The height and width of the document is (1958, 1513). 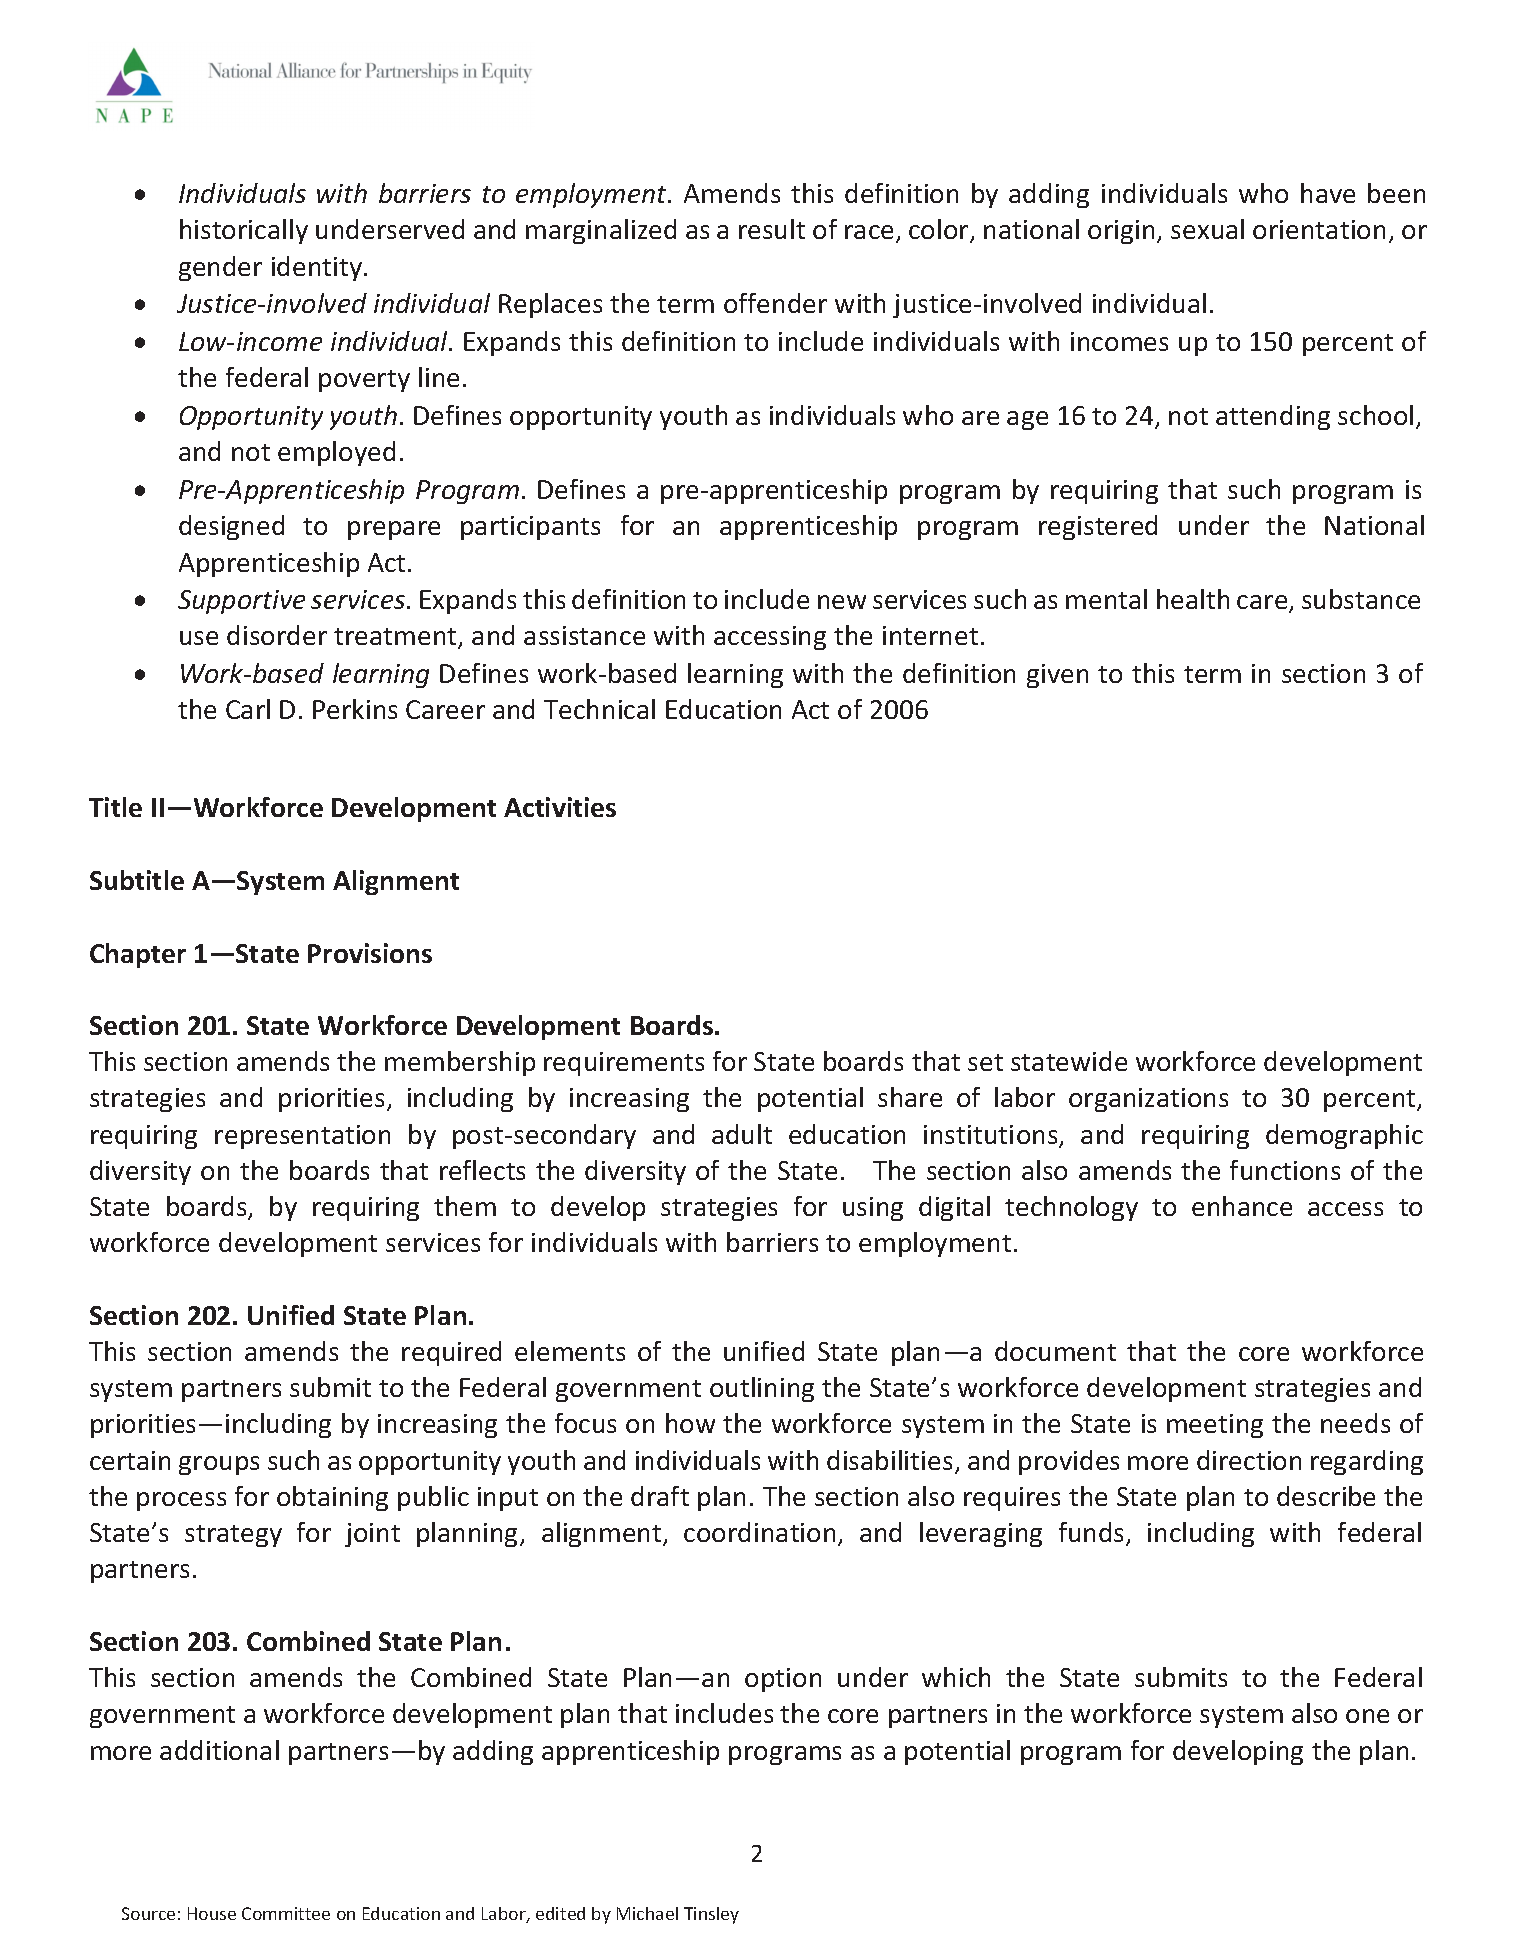 I want to click on additional, so click(x=219, y=1750).
